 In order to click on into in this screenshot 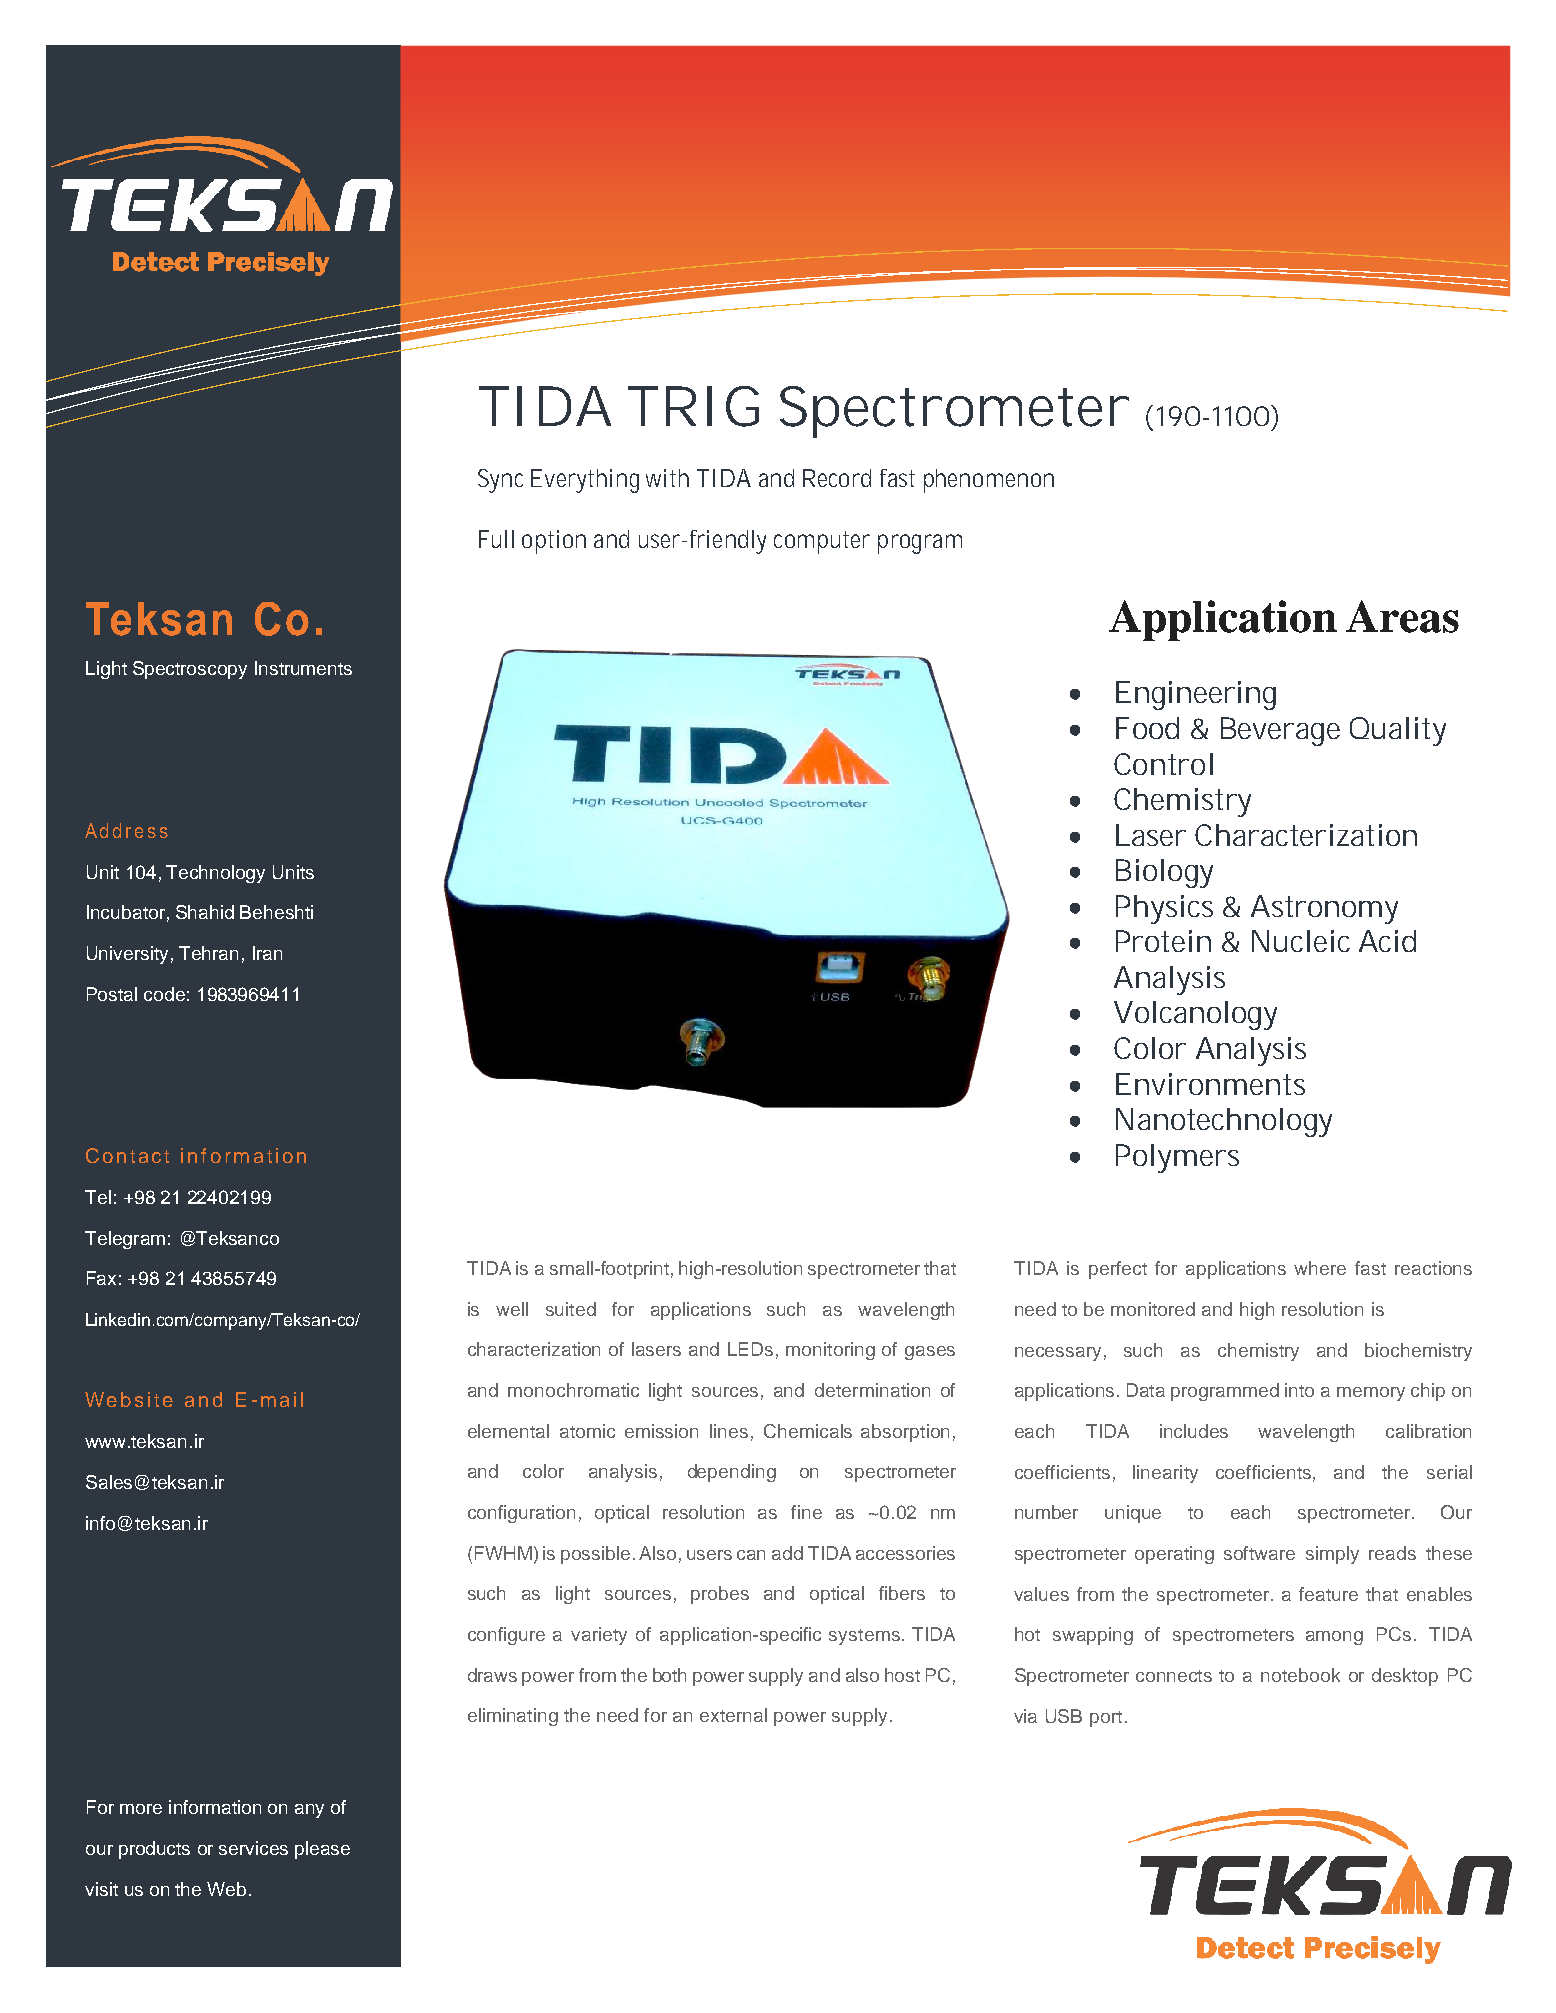, I will do `click(1299, 1390)`.
